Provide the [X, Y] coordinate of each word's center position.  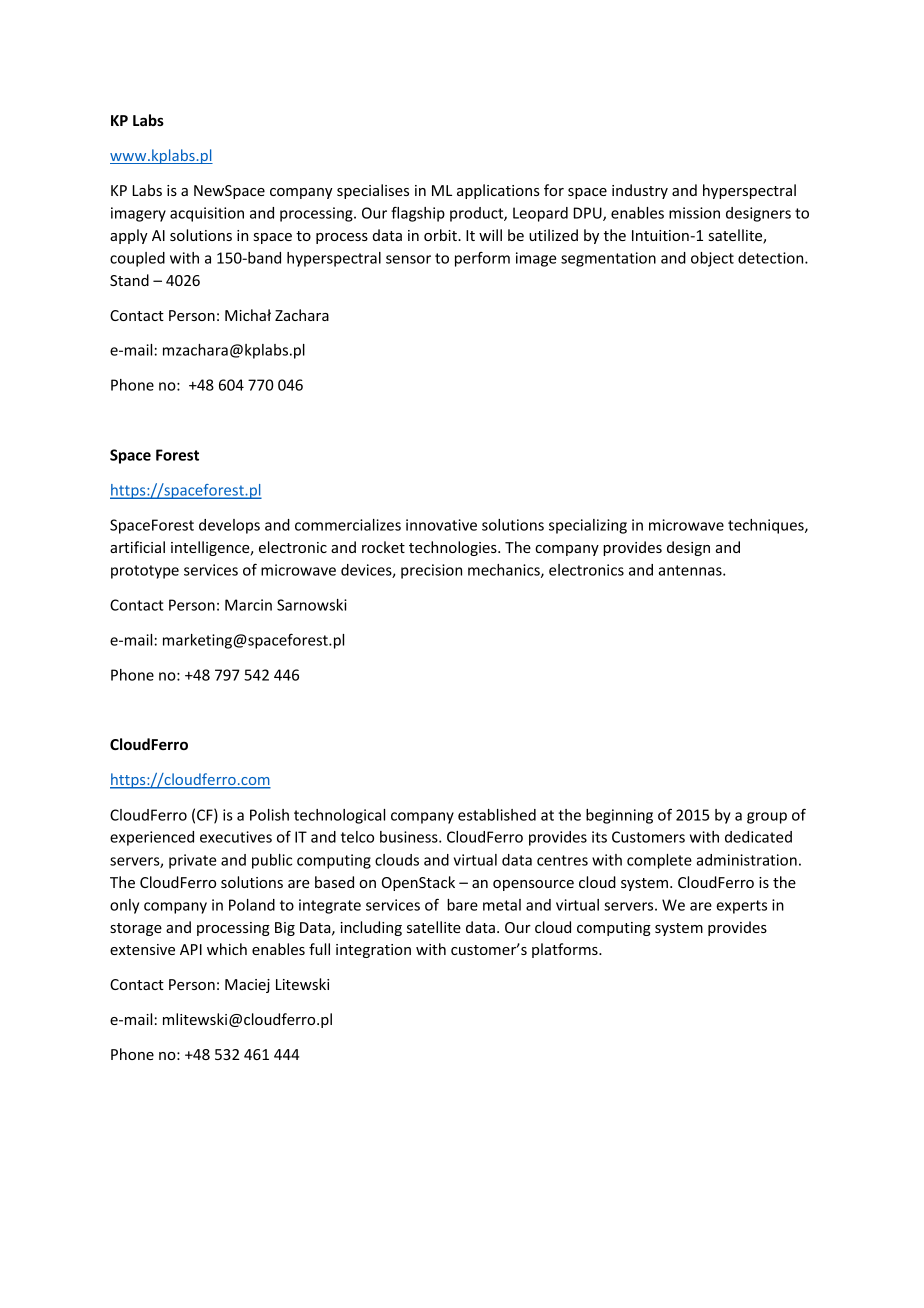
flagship [418, 214]
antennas [691, 570]
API [191, 949]
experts [741, 907]
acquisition [207, 214]
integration [373, 951]
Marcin [248, 605]
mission [694, 213]
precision [431, 571]
